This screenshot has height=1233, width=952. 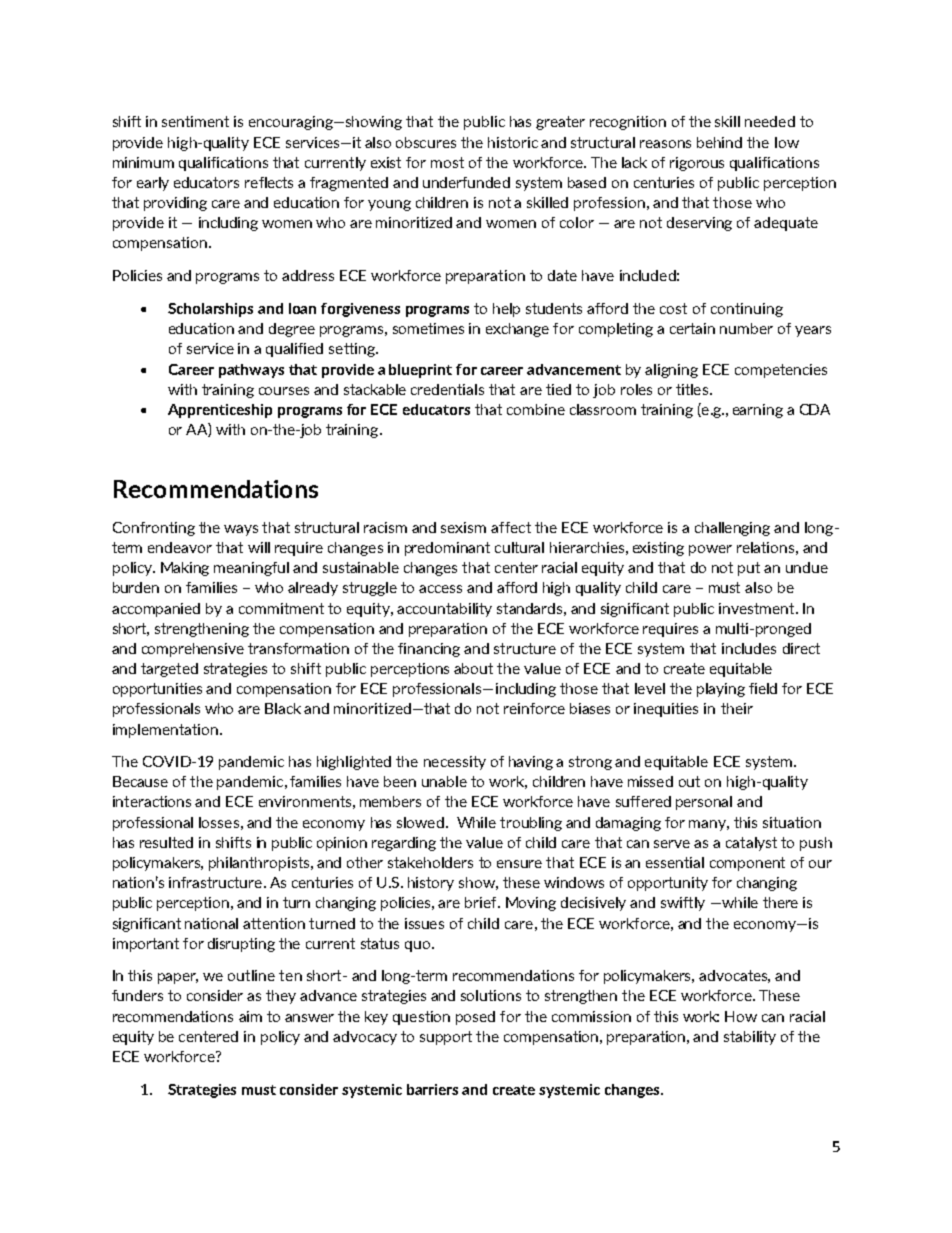 What do you see at coordinates (220, 411) in the screenshot?
I see `Apprenticeship` at bounding box center [220, 411].
